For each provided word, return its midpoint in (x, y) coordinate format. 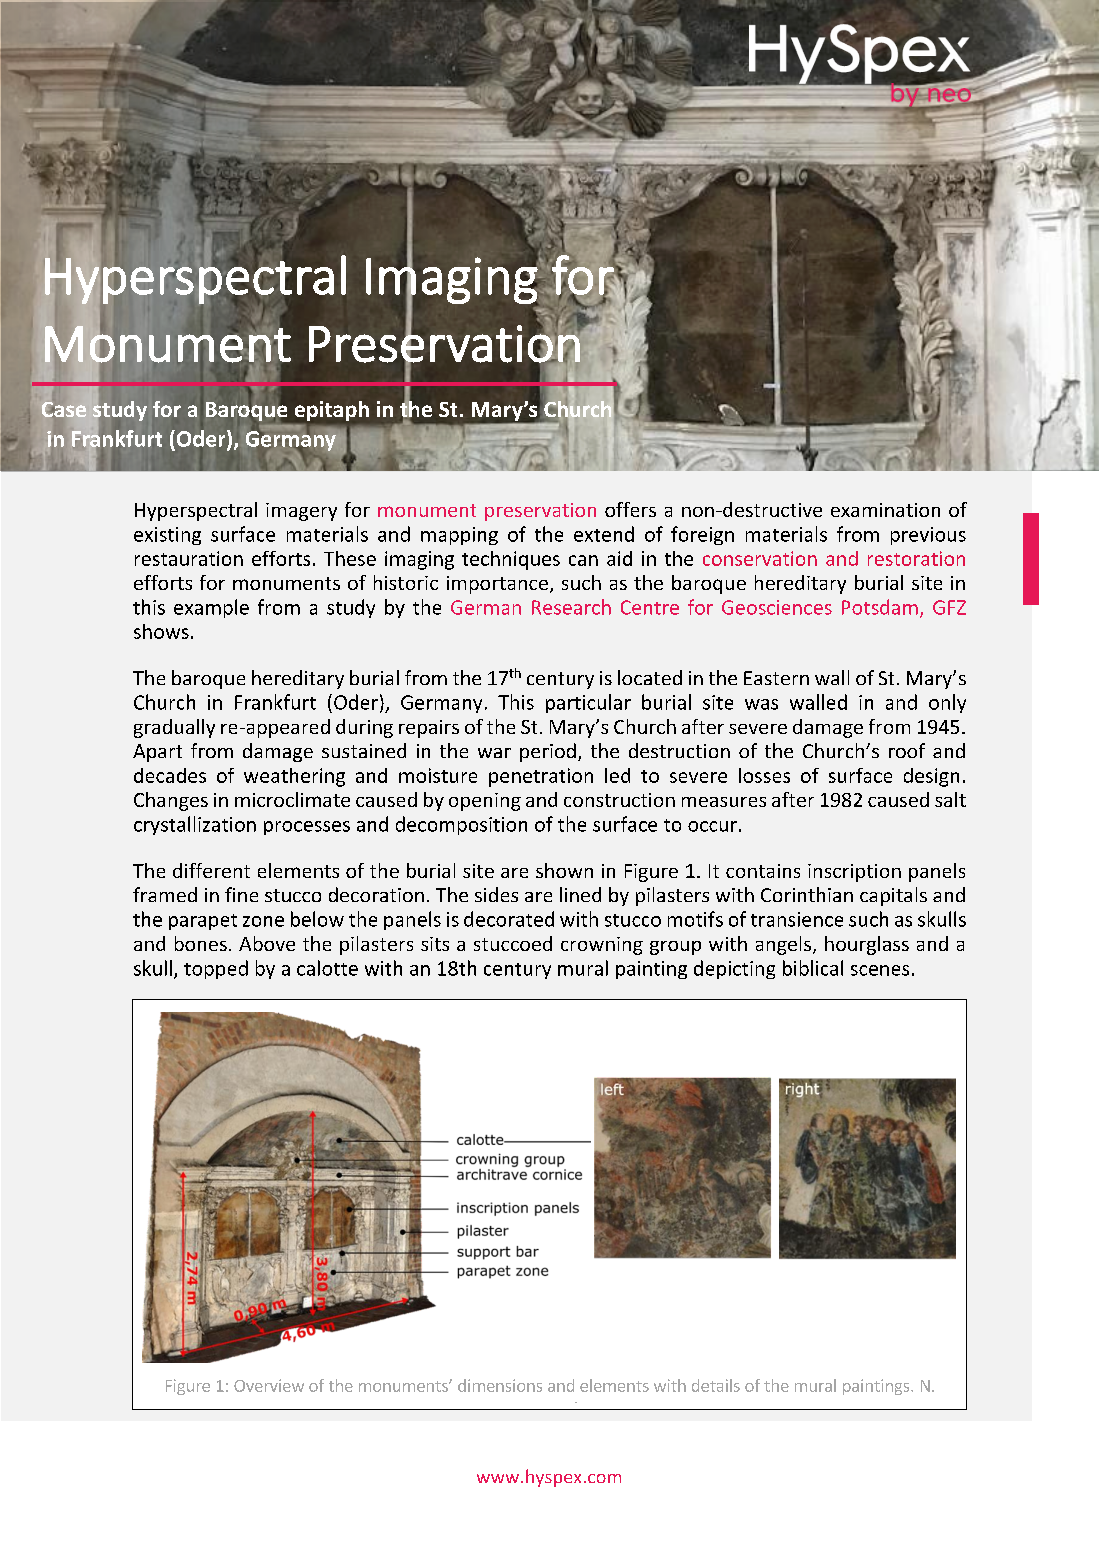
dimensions (500, 1385)
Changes (171, 801)
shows (161, 631)
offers (630, 509)
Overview (269, 1385)
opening (485, 802)
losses (764, 775)
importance (497, 585)
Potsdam (880, 607)
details (716, 1385)
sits (435, 944)
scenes (880, 970)
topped (216, 969)
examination (885, 510)
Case (64, 409)
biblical (813, 968)
